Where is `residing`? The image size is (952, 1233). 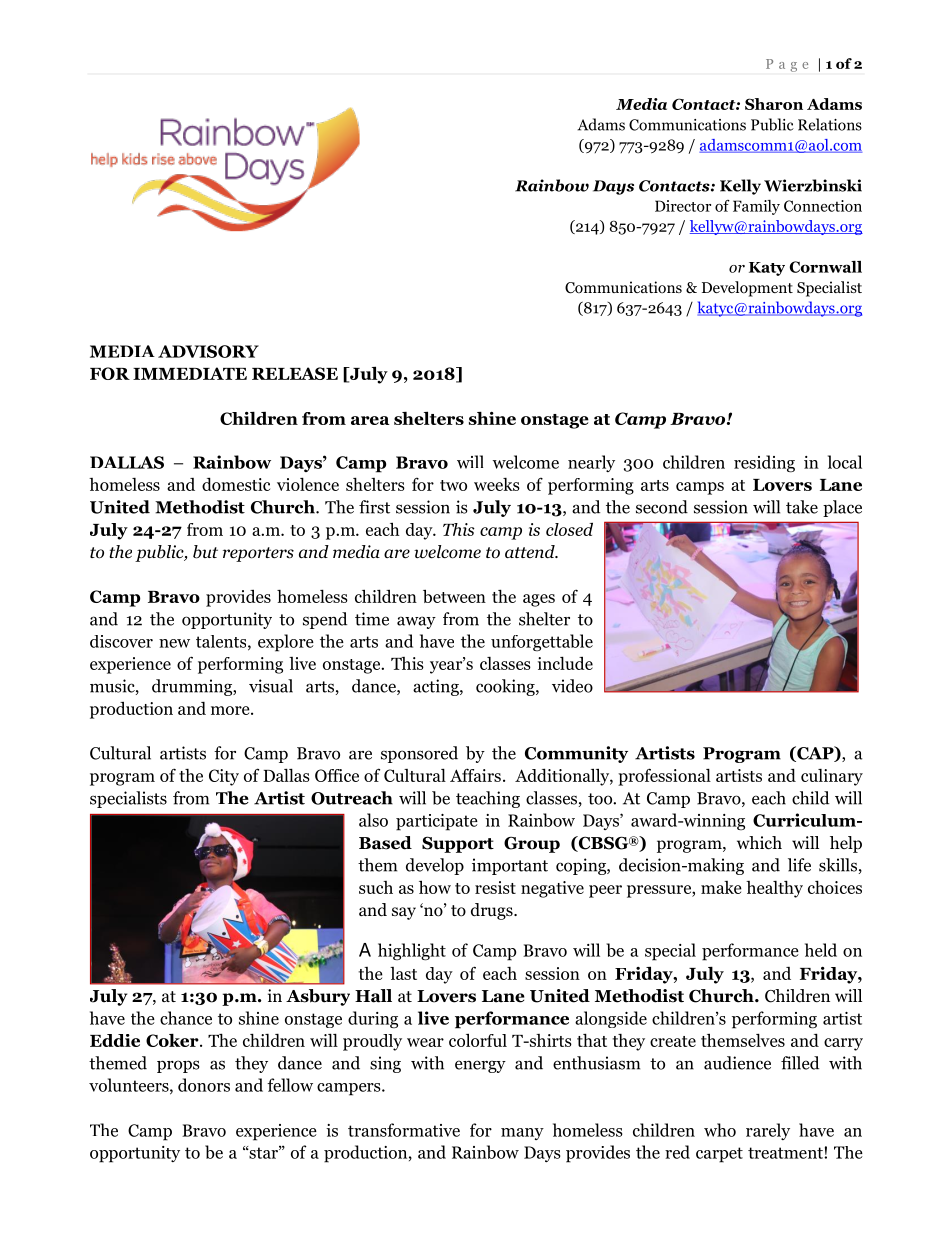 residing is located at coordinates (764, 464).
